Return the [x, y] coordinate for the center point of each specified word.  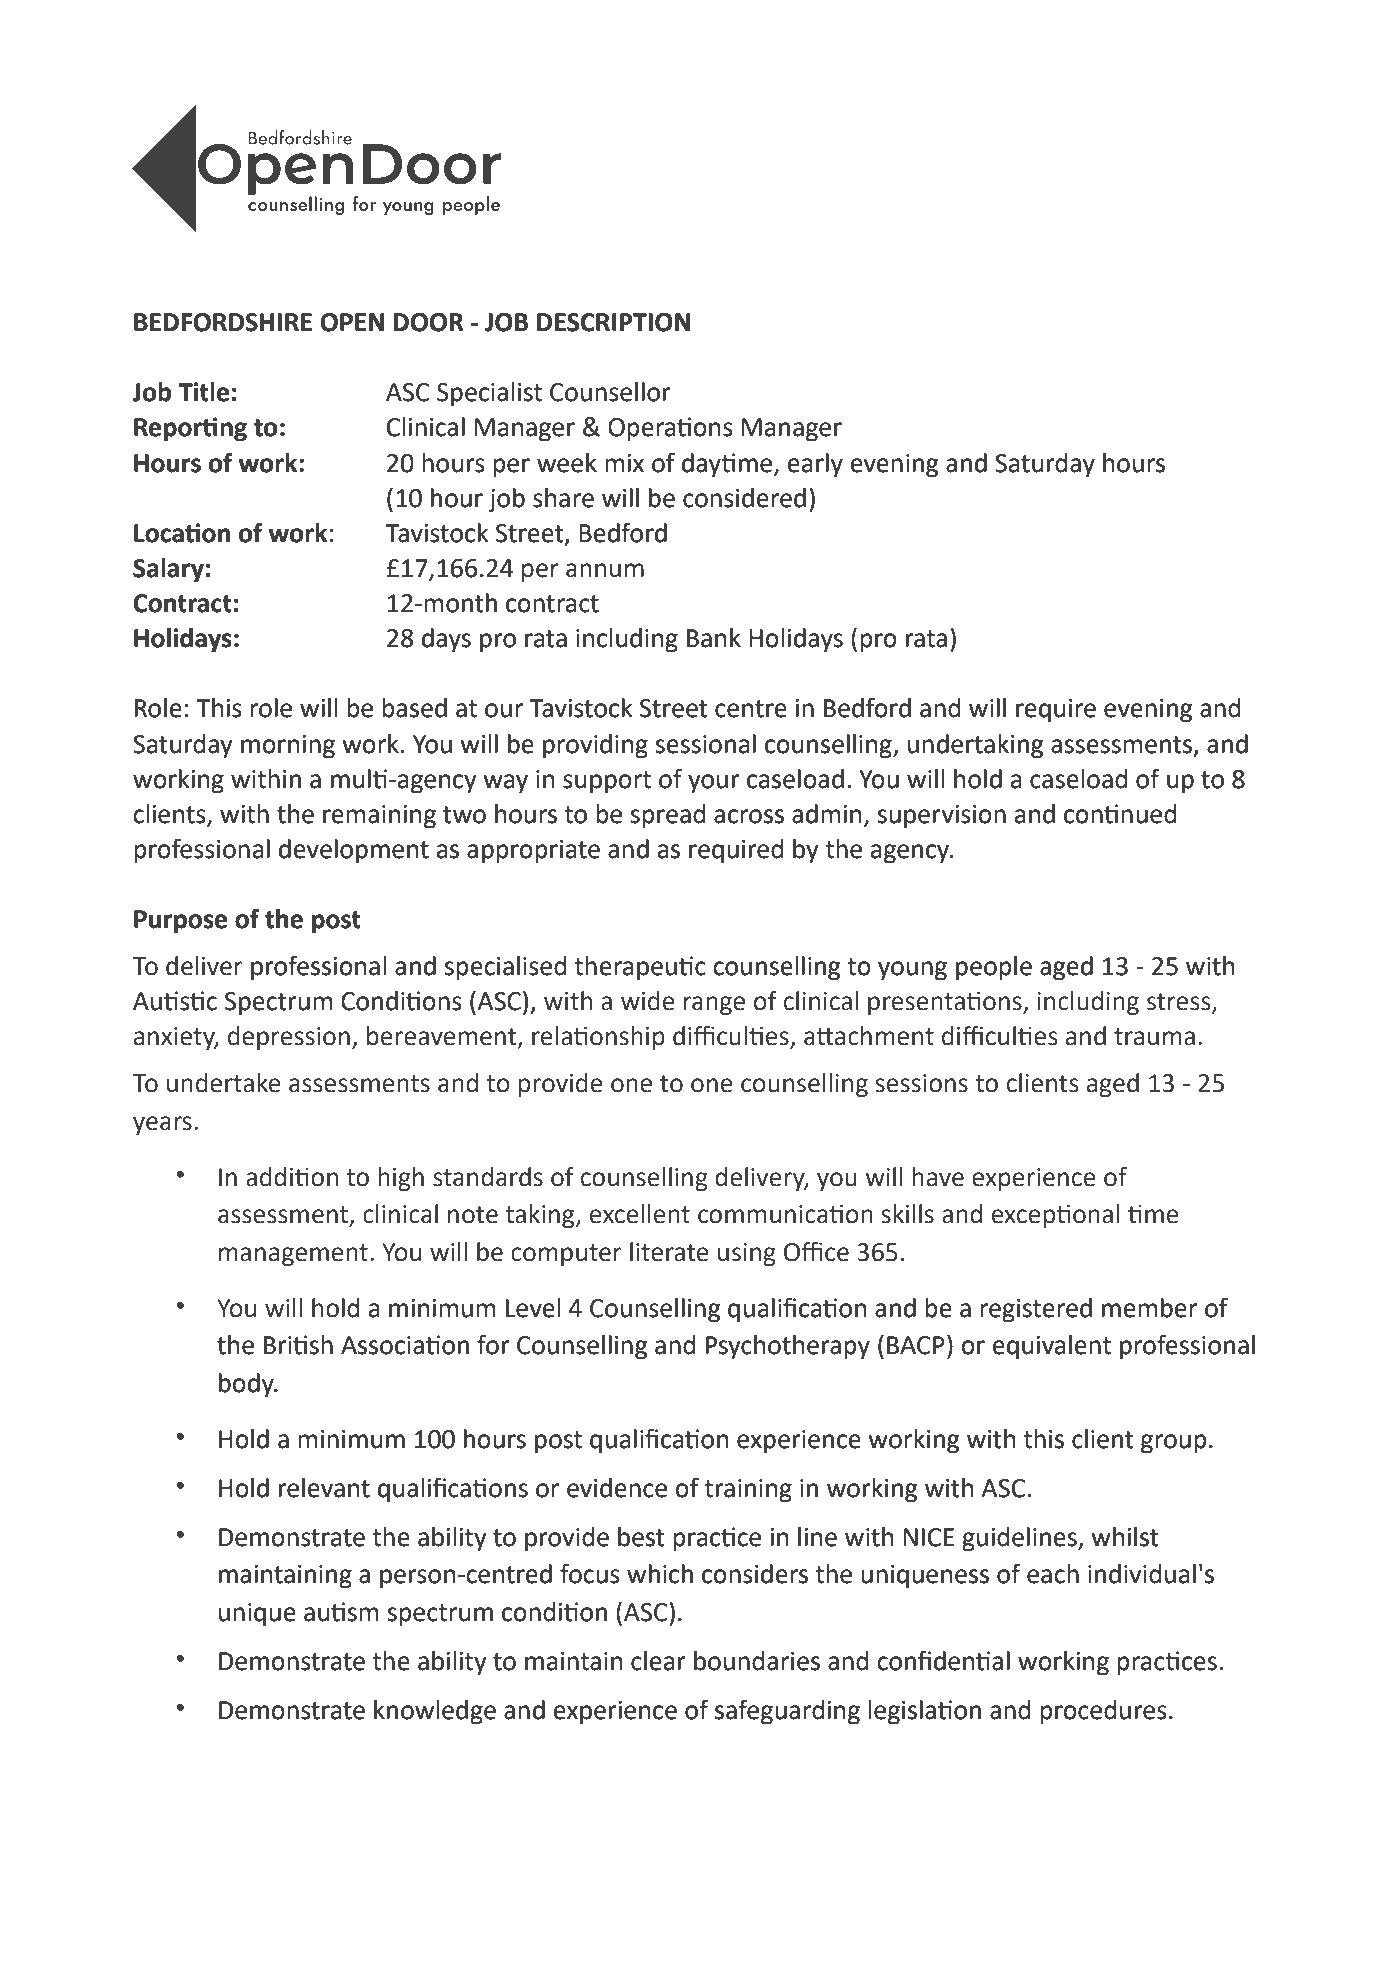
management [293, 1255]
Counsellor [610, 392]
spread [667, 816]
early [815, 465]
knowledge [435, 1712]
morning [288, 747]
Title [203, 392]
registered [1036, 1310]
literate [669, 1252]
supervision [941, 817]
